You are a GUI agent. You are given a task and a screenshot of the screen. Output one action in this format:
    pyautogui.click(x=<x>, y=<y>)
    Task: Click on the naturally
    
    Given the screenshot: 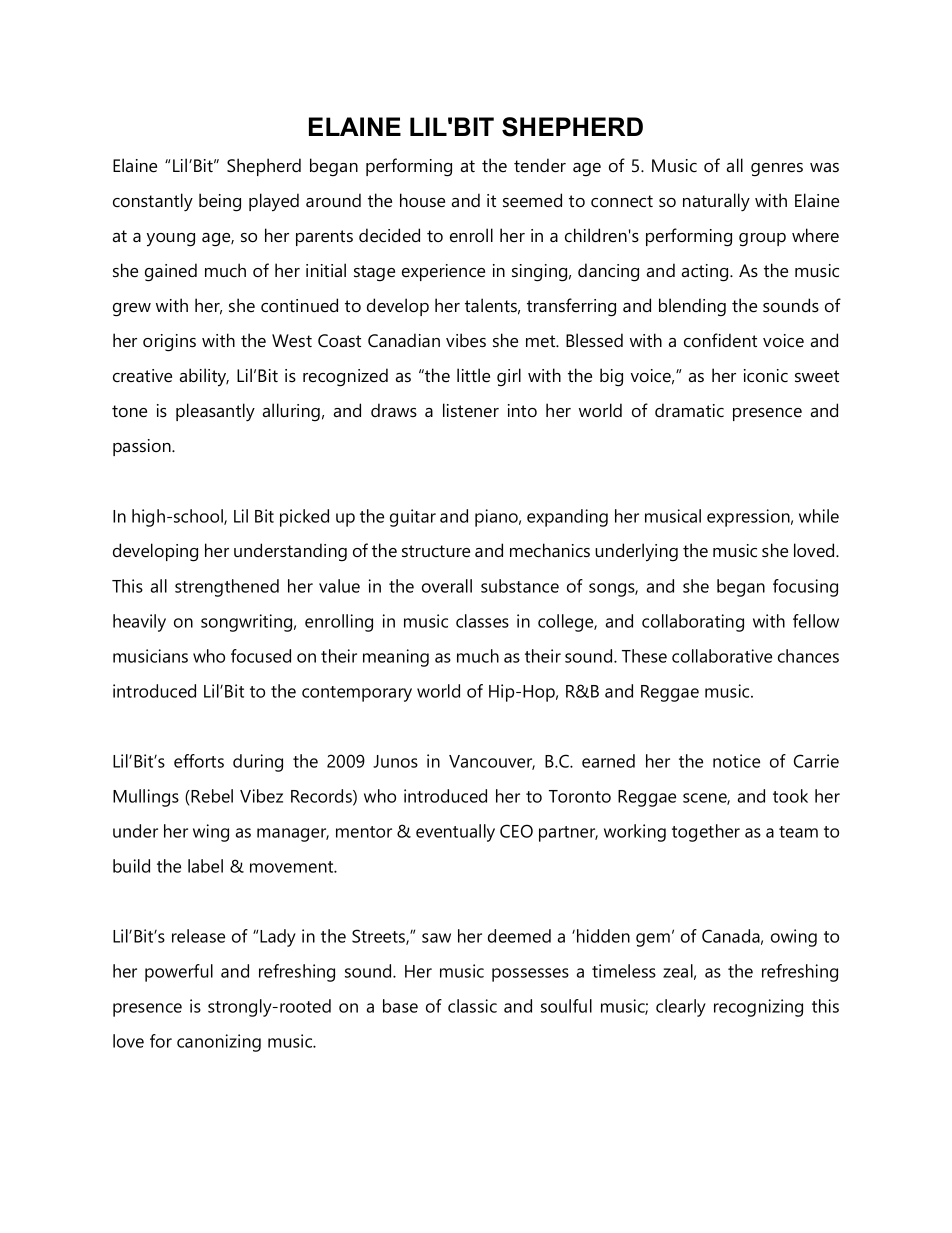 What is the action you would take?
    pyautogui.click(x=716, y=202)
